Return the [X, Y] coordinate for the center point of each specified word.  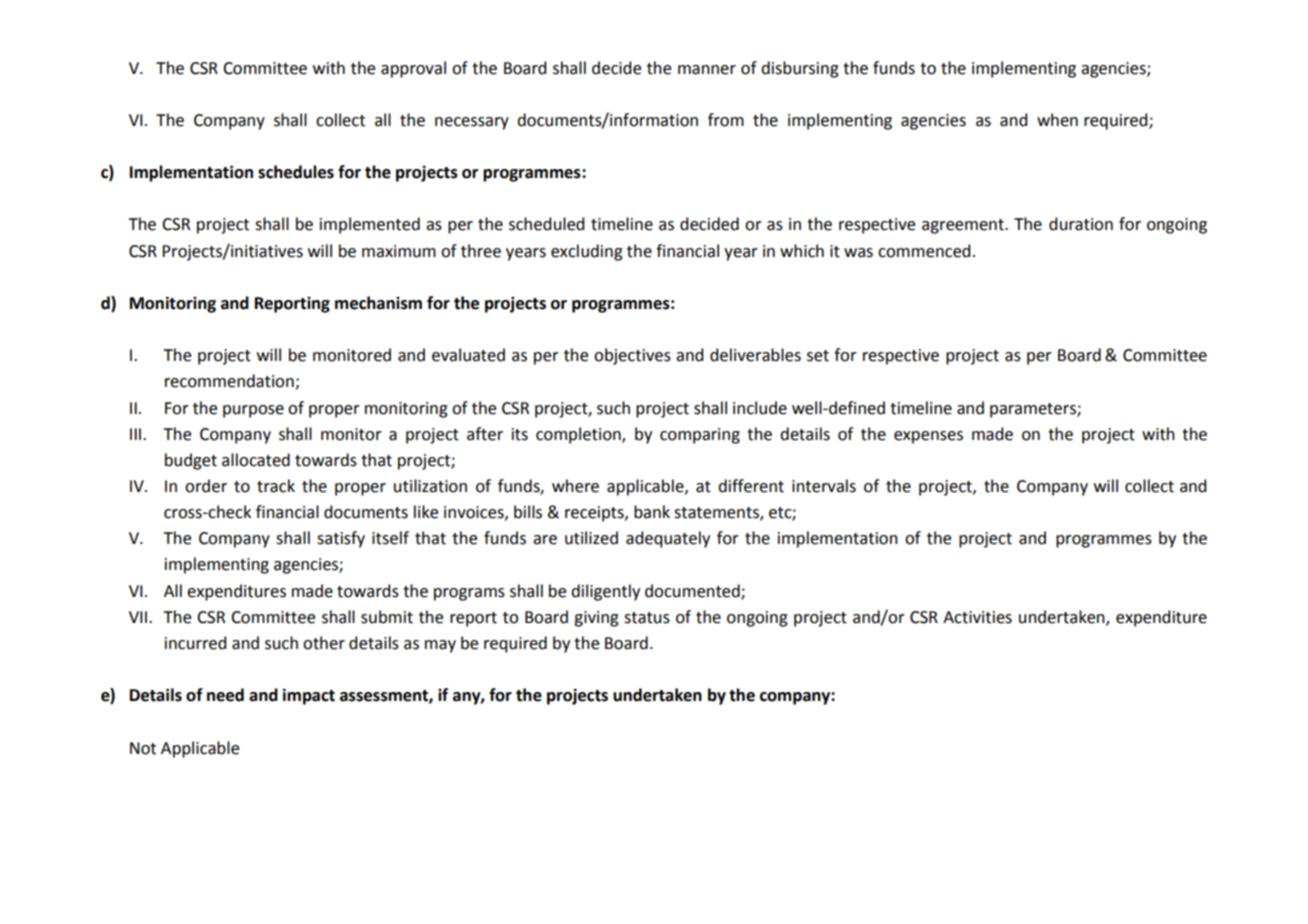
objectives [632, 356]
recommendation [230, 382]
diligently [605, 592]
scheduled [546, 224]
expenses [928, 437]
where [575, 486]
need [225, 695]
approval [413, 69]
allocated [256, 460]
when [1057, 120]
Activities [977, 617]
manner [707, 70]
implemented [370, 225]
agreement [964, 226]
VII [139, 617]
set [818, 356]
